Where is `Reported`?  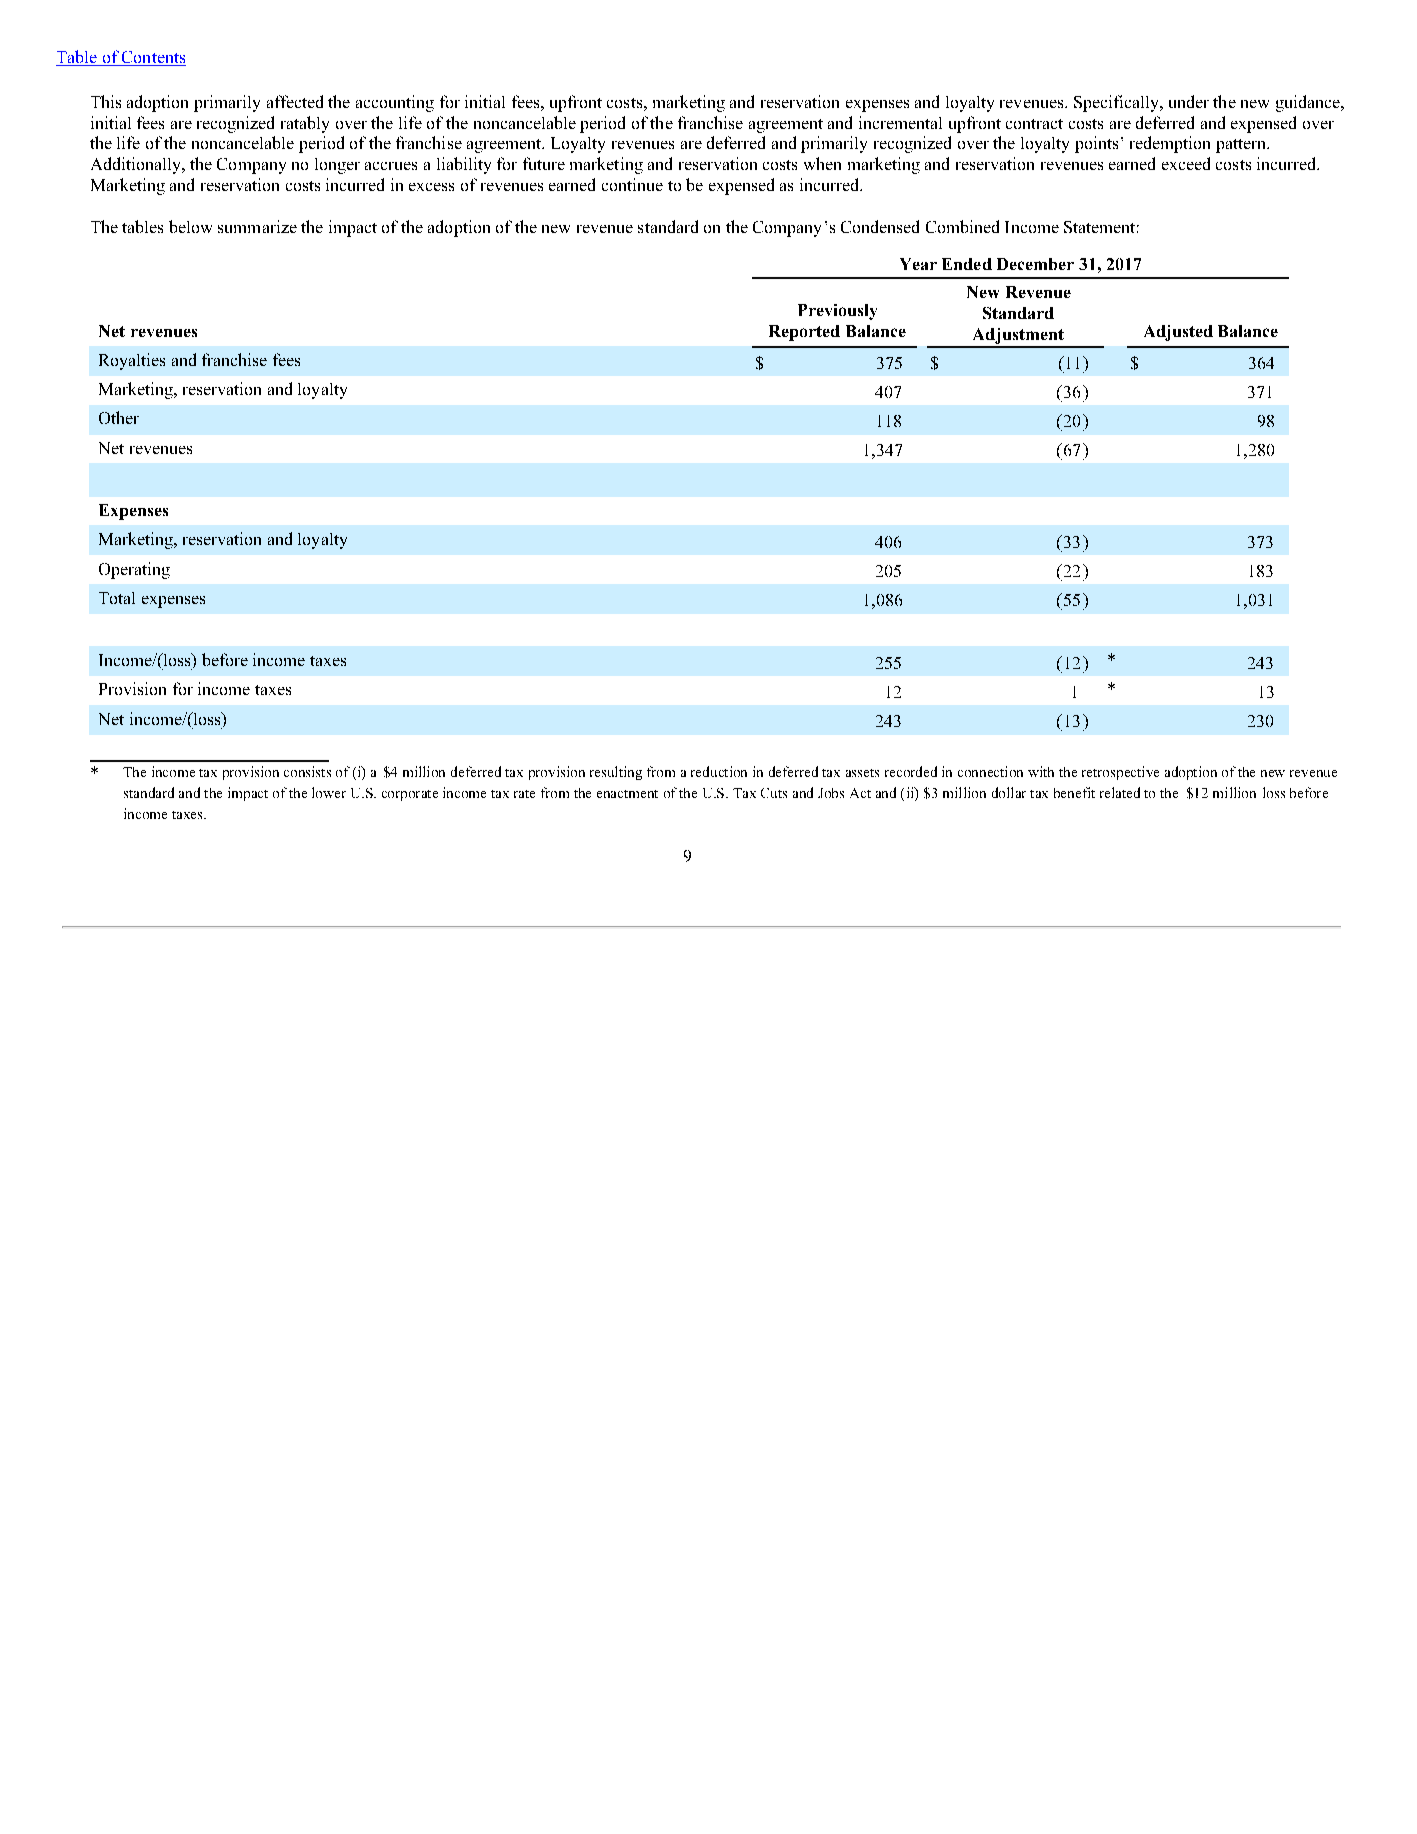 Reported is located at coordinates (804, 333).
